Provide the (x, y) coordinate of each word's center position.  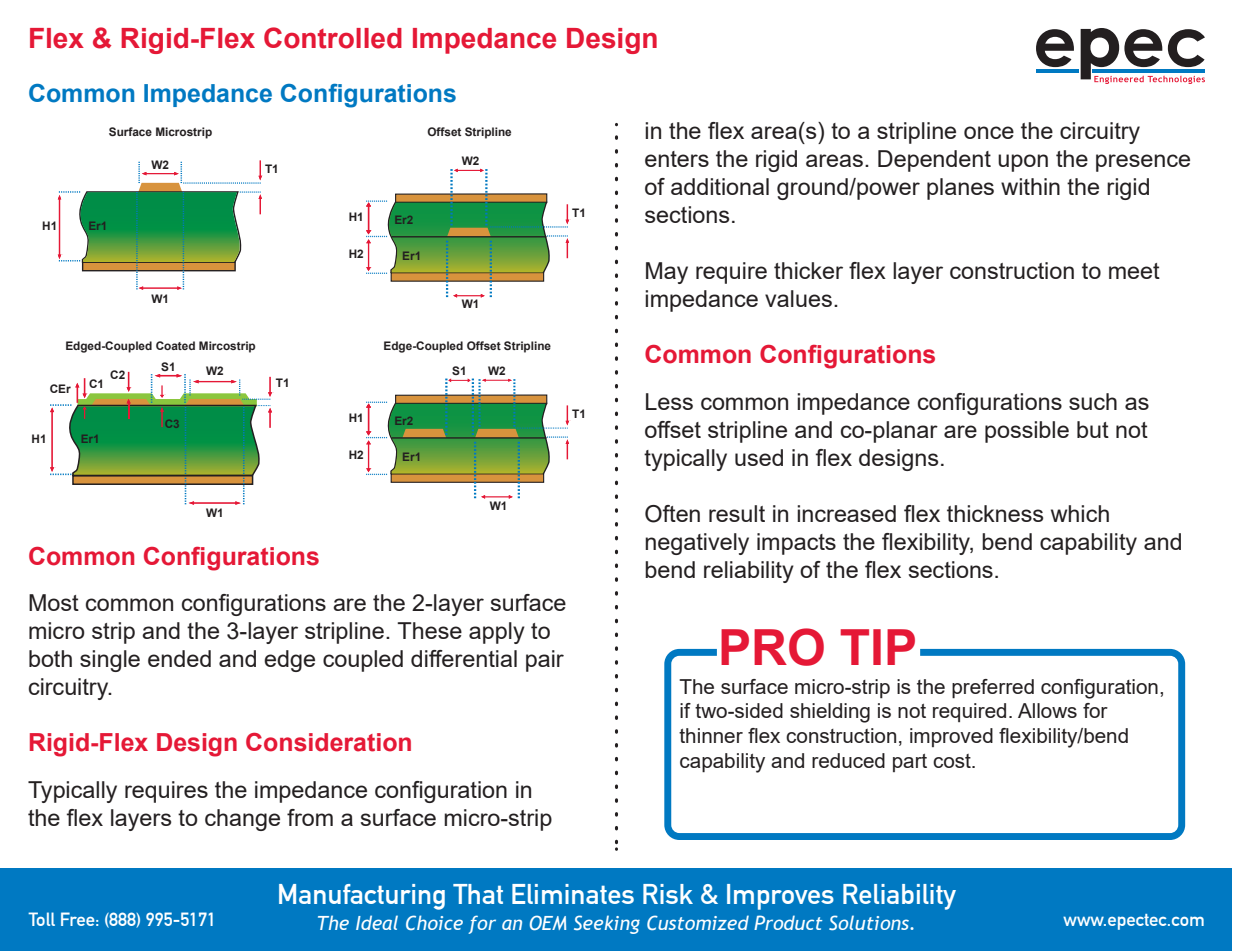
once (989, 132)
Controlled (333, 38)
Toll (41, 919)
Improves (780, 897)
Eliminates (573, 894)
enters (677, 159)
